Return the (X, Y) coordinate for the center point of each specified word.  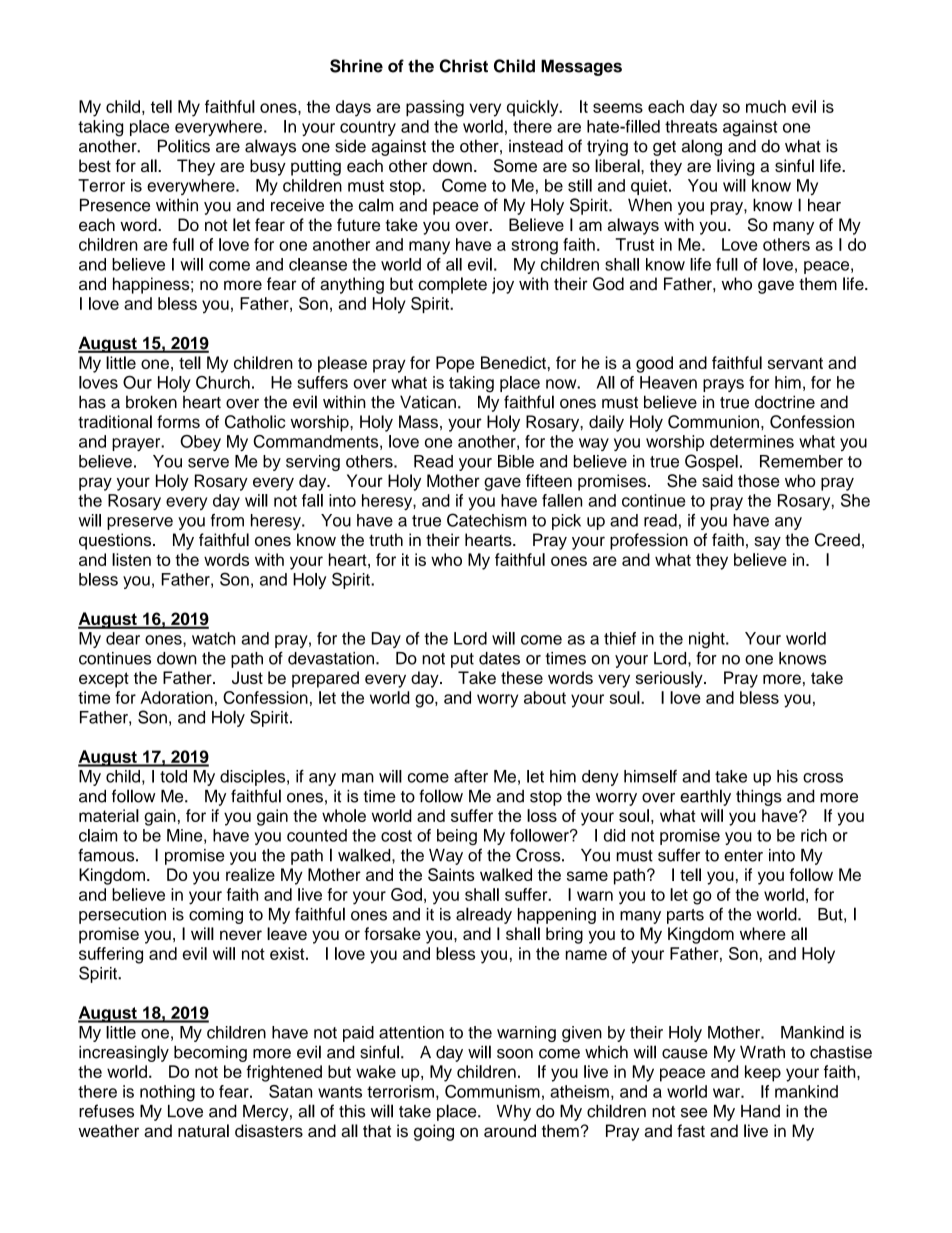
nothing (167, 1093)
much (766, 106)
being (457, 837)
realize (250, 874)
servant (795, 363)
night (708, 640)
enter (743, 856)
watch (213, 638)
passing (435, 108)
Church (223, 382)
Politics (184, 146)
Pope (455, 364)
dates (499, 658)
